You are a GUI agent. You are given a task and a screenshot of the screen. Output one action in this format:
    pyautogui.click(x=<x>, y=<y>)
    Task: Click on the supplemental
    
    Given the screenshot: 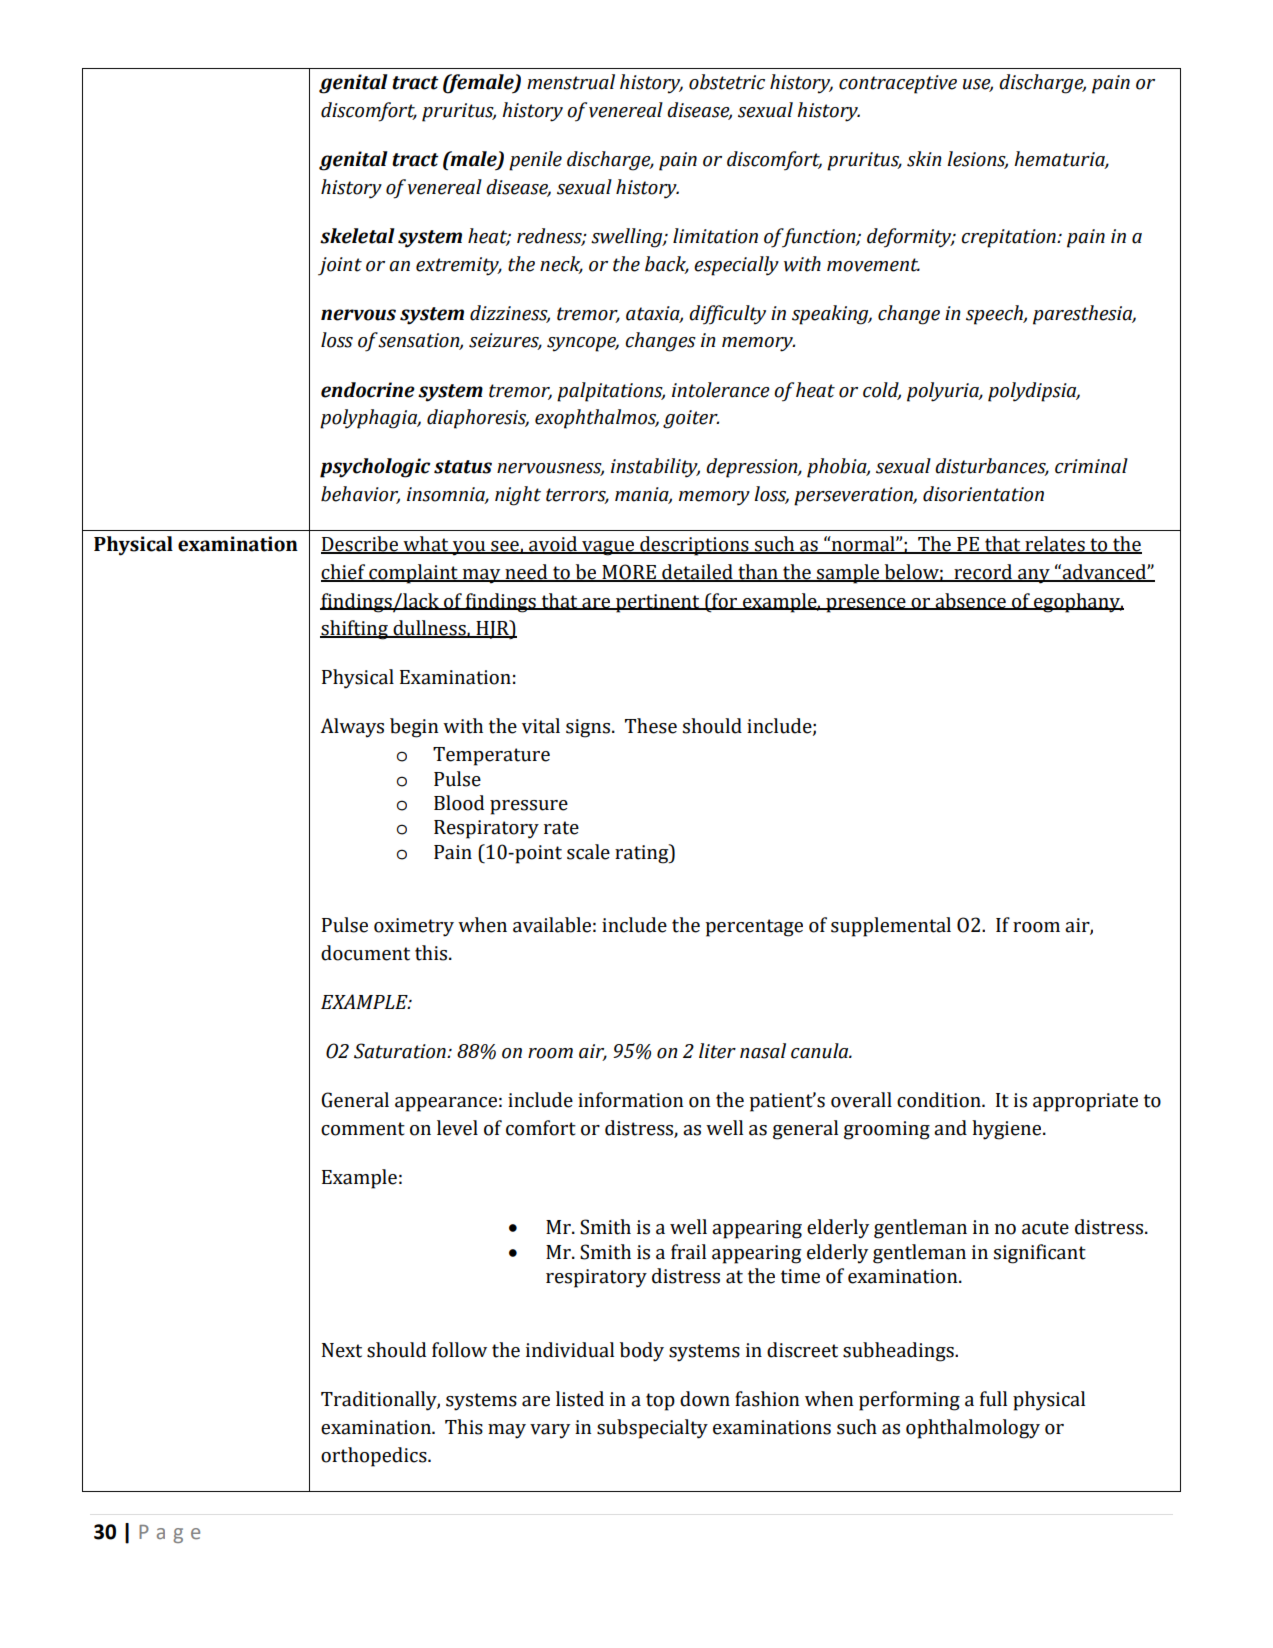 What is the action you would take?
    pyautogui.click(x=891, y=927)
